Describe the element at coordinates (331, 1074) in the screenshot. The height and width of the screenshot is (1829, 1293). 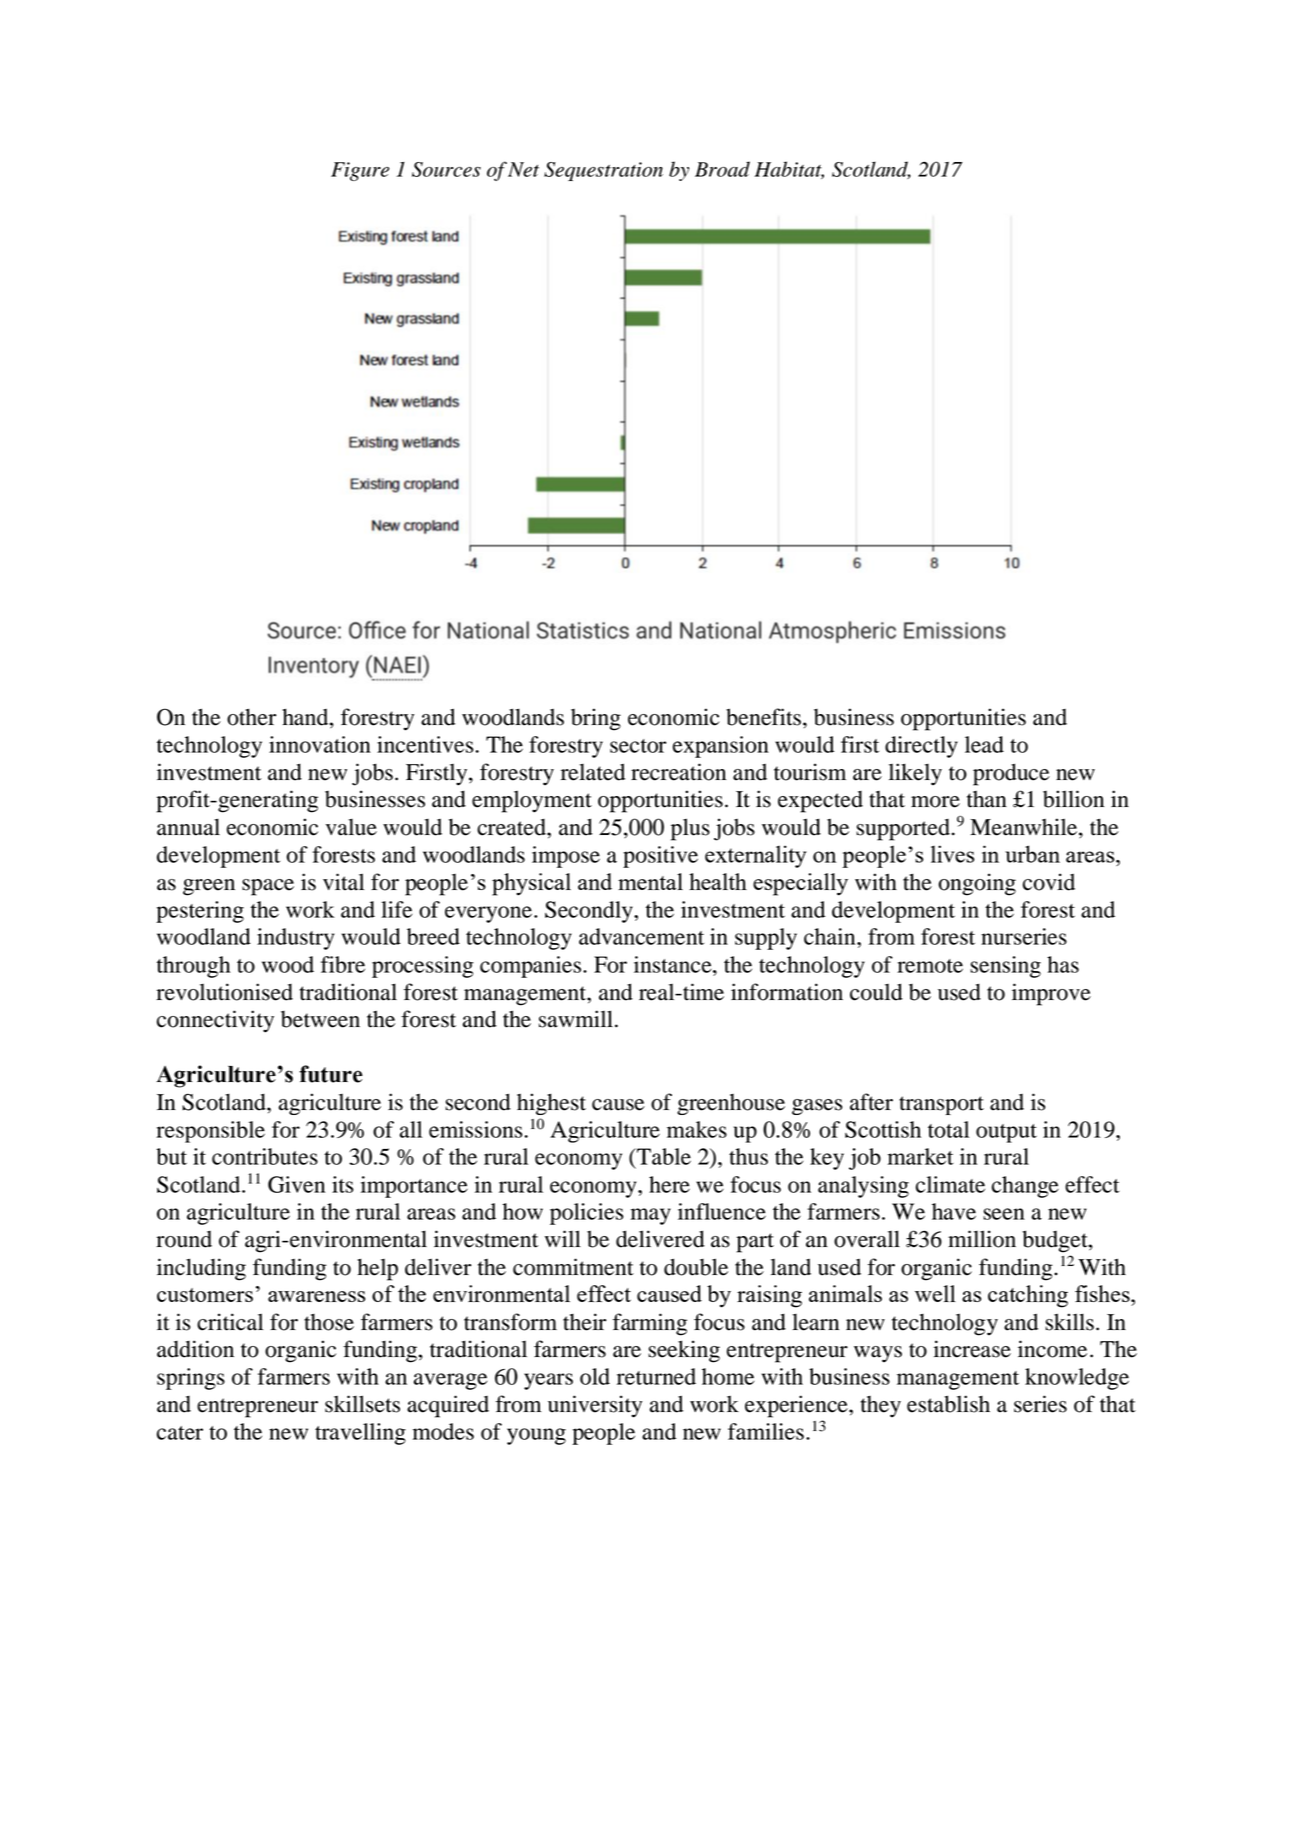
I see `future` at that location.
